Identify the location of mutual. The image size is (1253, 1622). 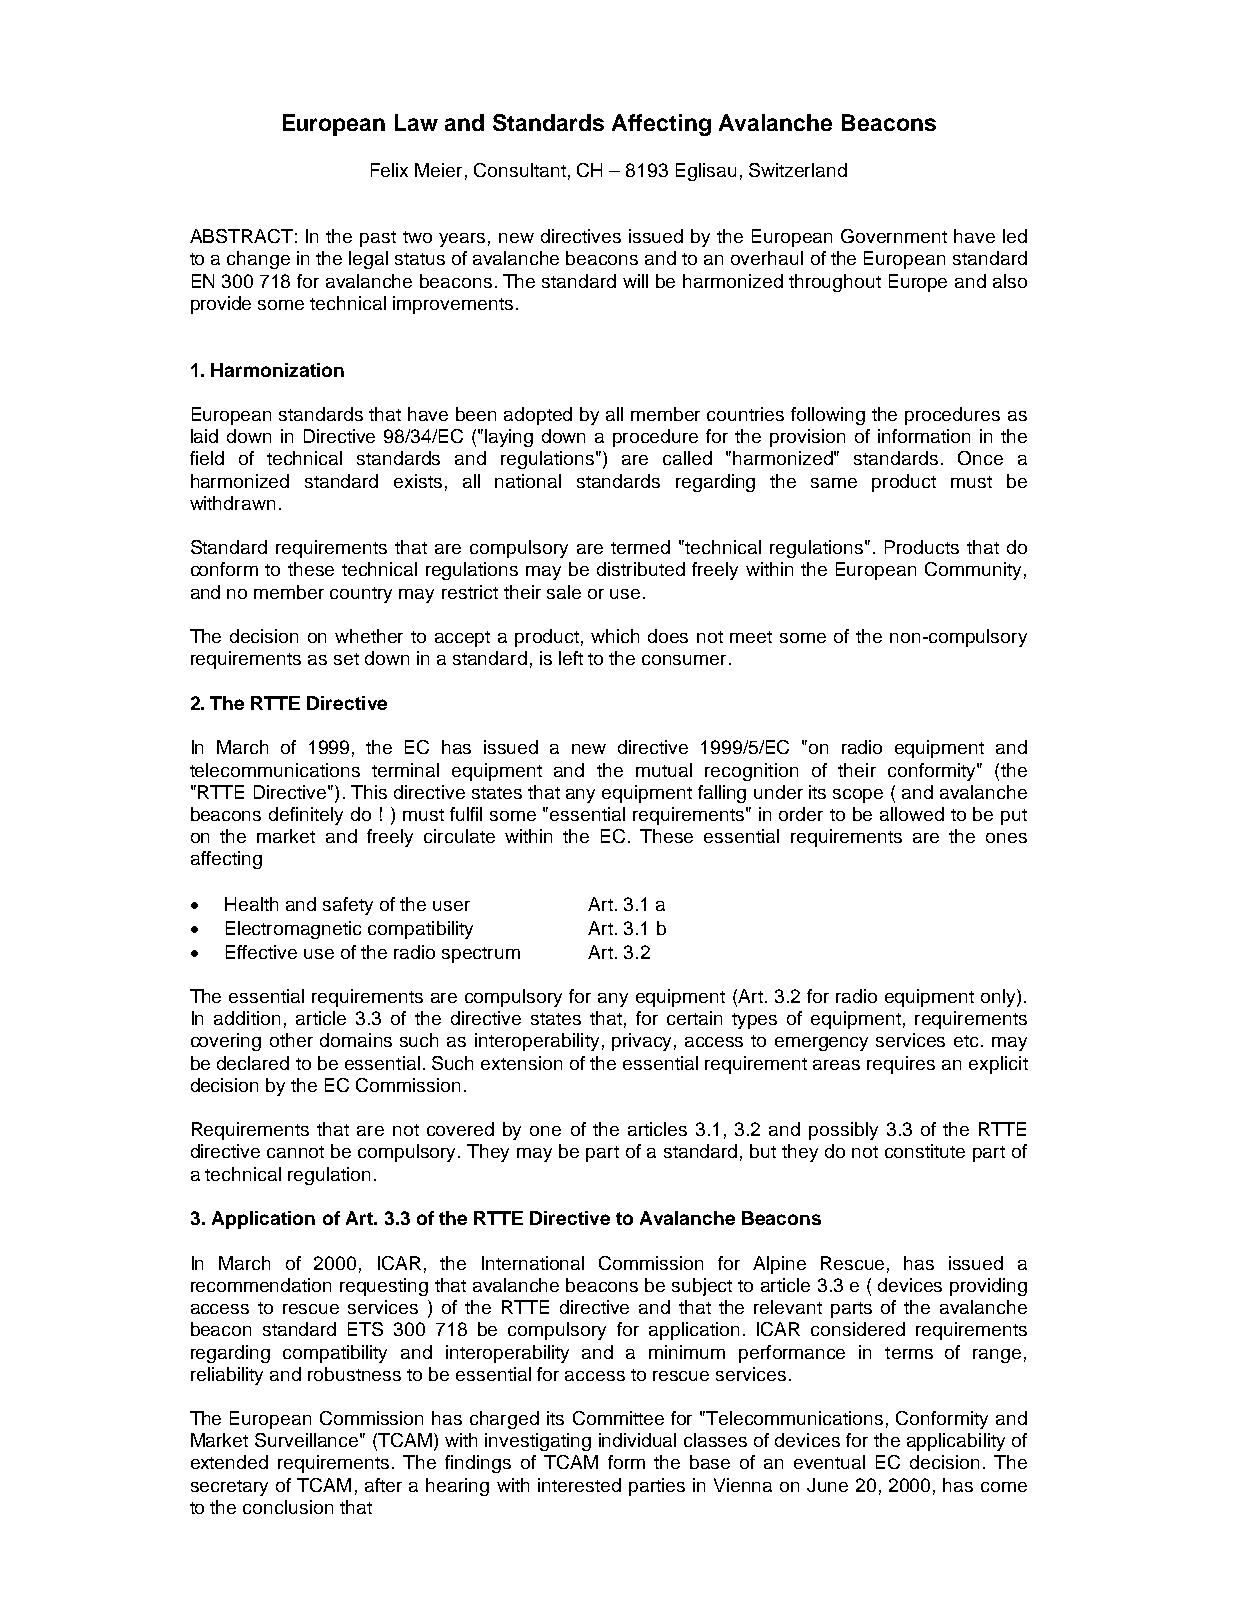
(664, 770).
